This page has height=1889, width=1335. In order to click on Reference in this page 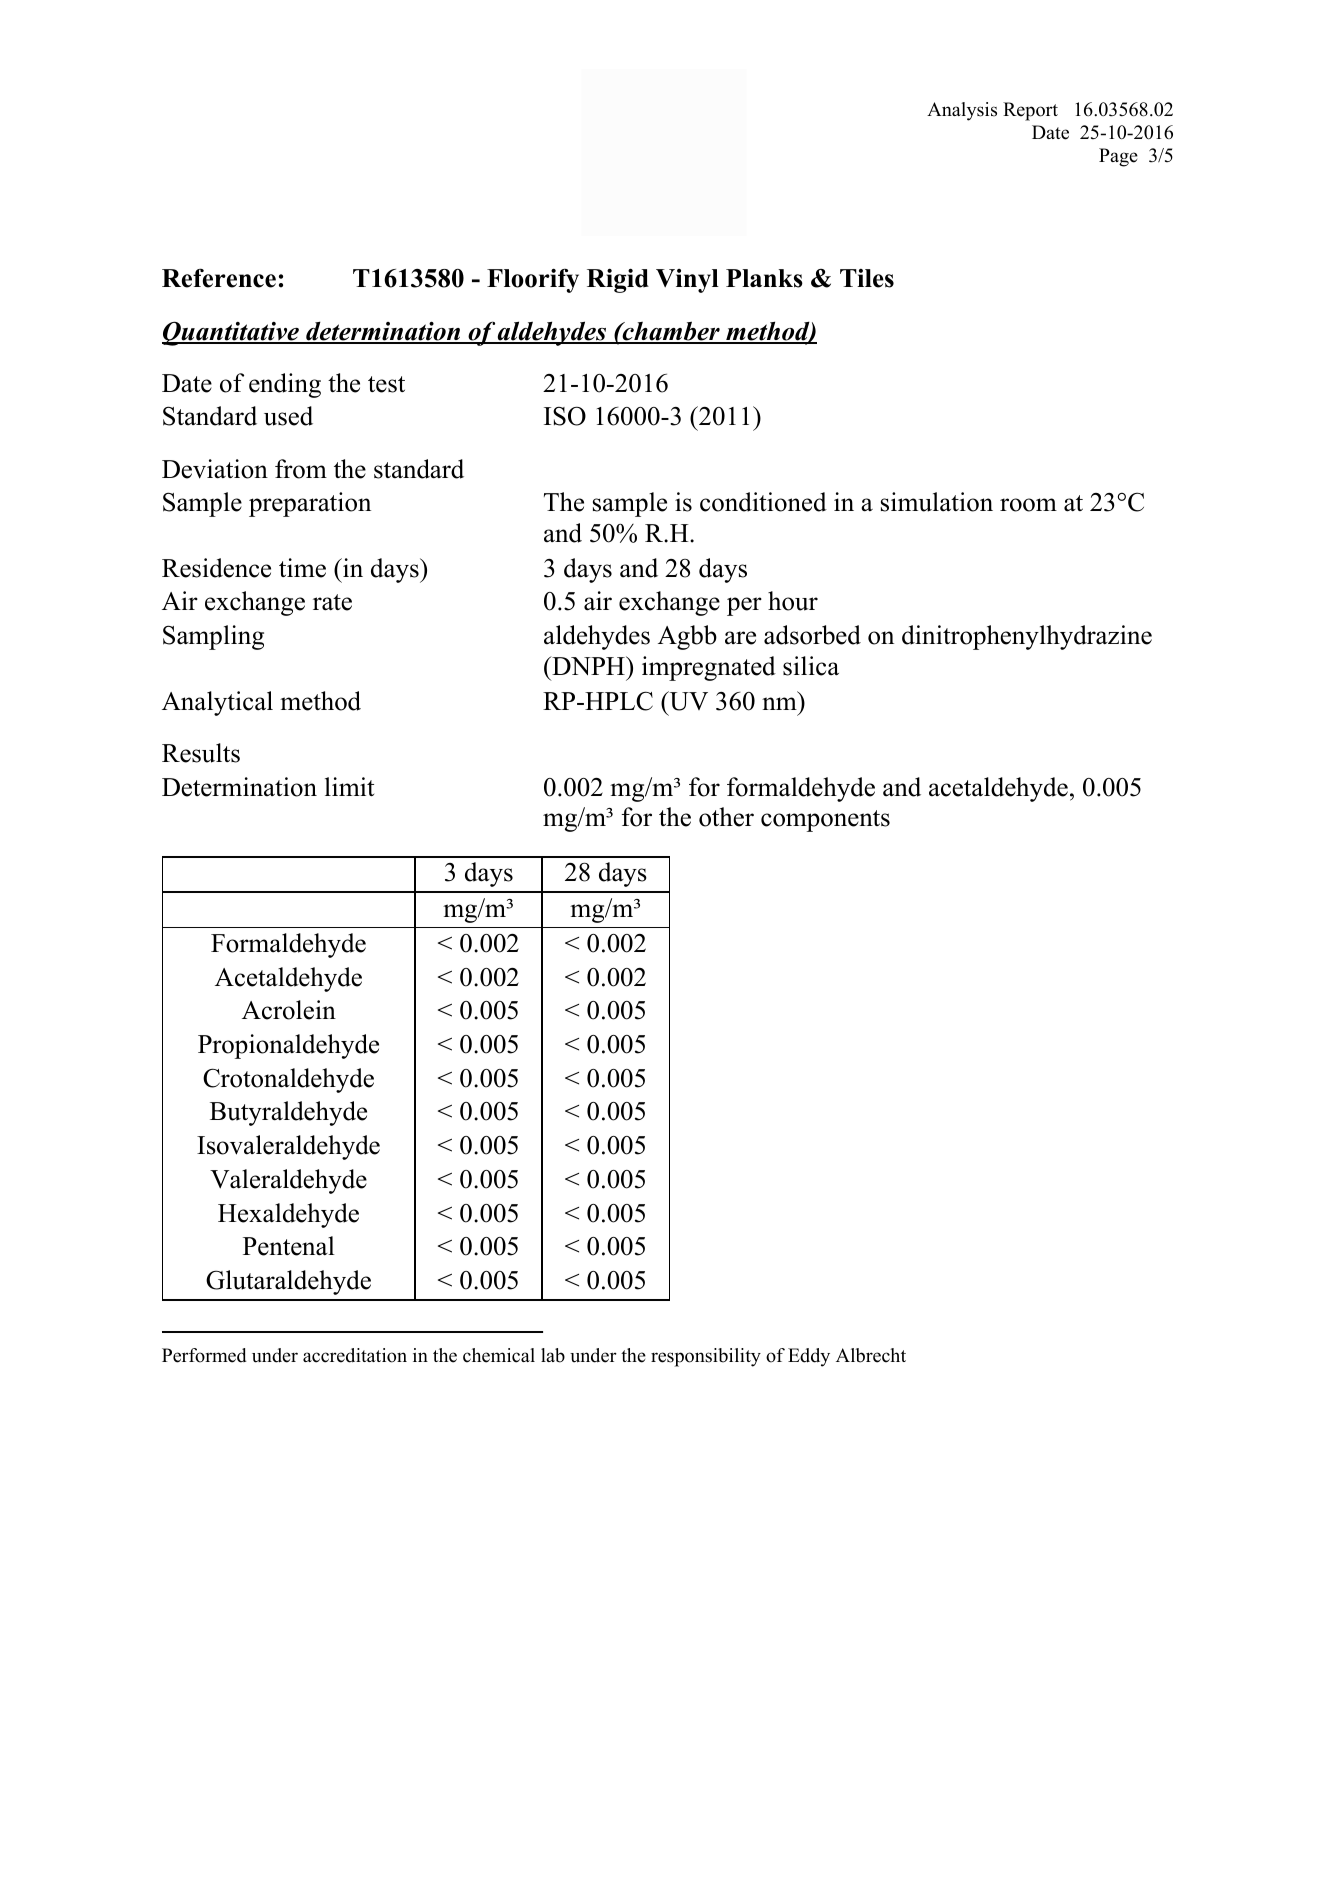, I will do `click(219, 278)`.
